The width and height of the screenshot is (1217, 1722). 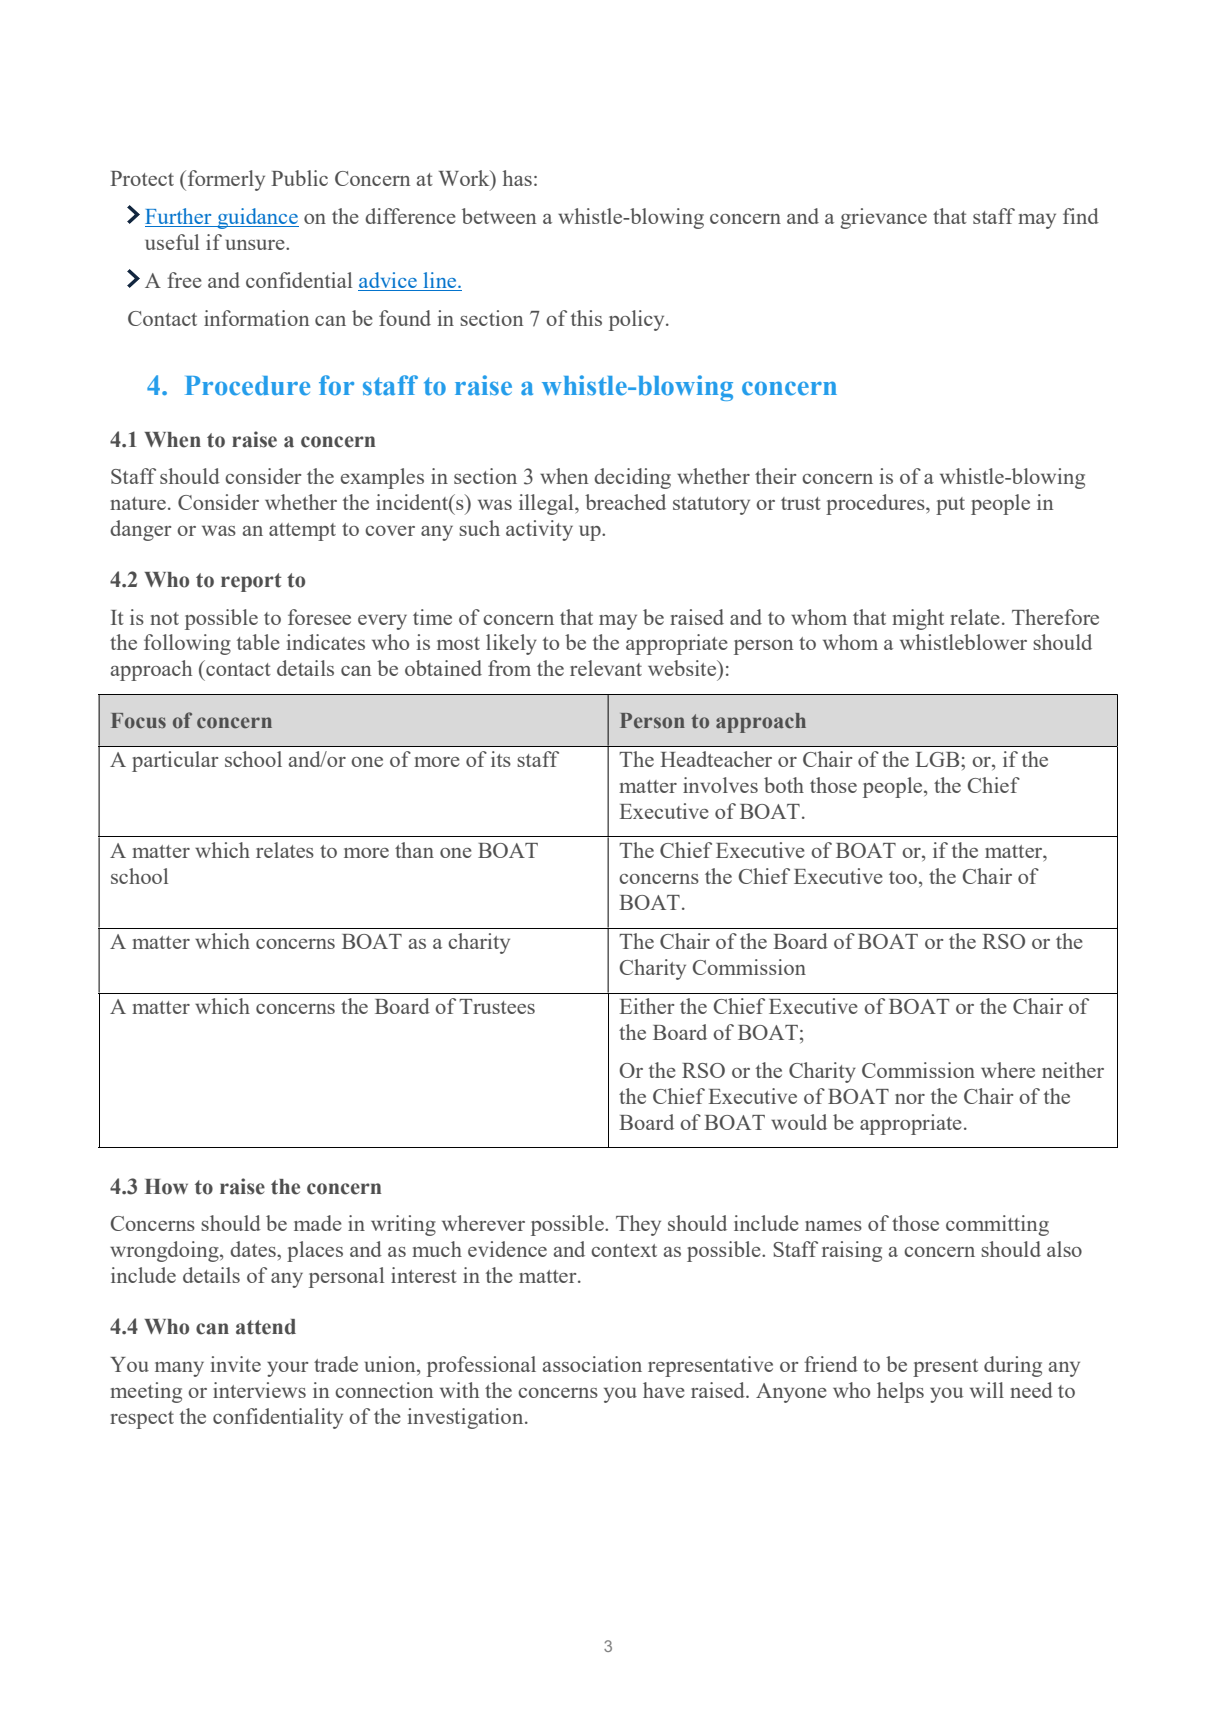 What do you see at coordinates (257, 218) in the screenshot?
I see `guidance` at bounding box center [257, 218].
